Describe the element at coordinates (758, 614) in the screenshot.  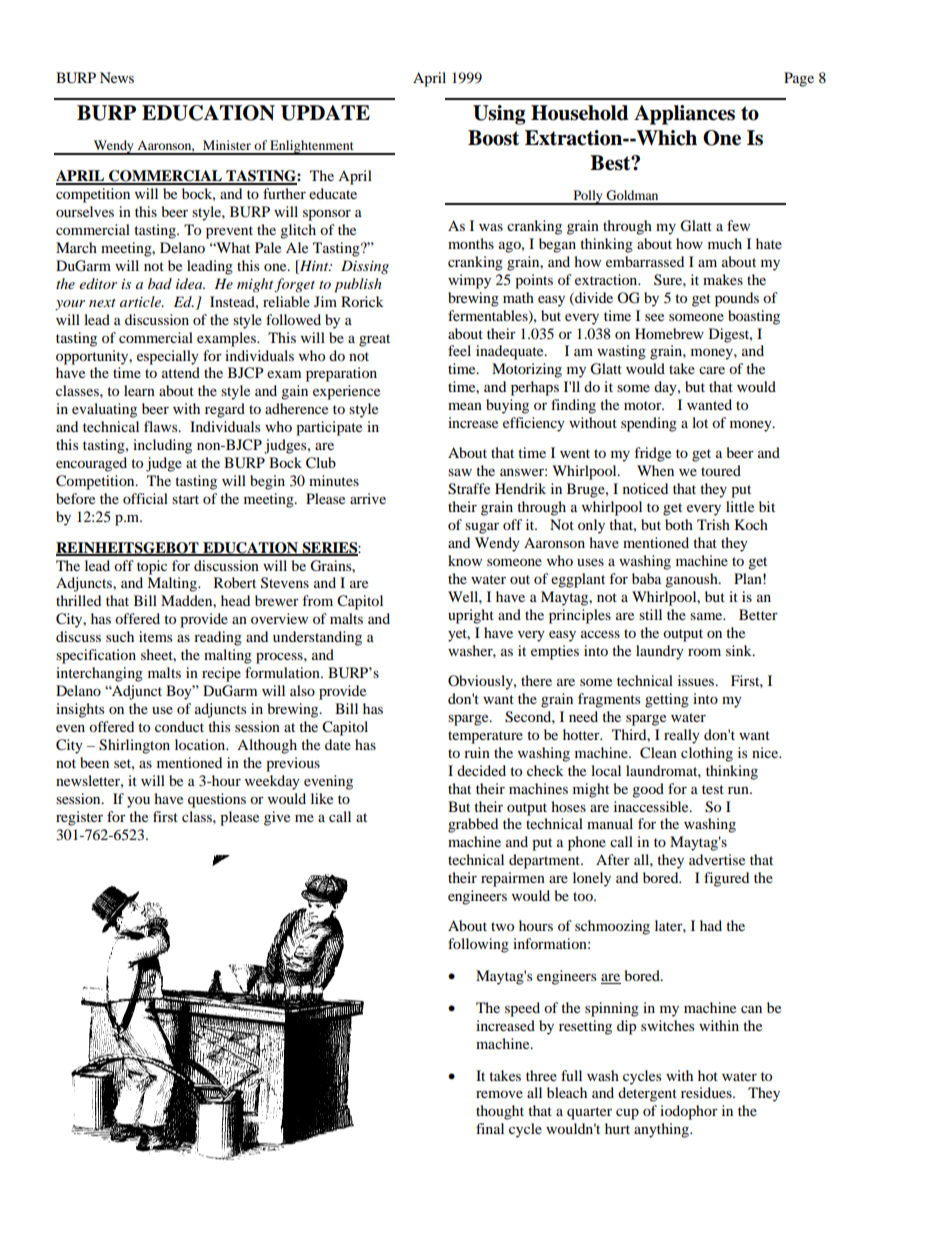
I see `Better` at that location.
